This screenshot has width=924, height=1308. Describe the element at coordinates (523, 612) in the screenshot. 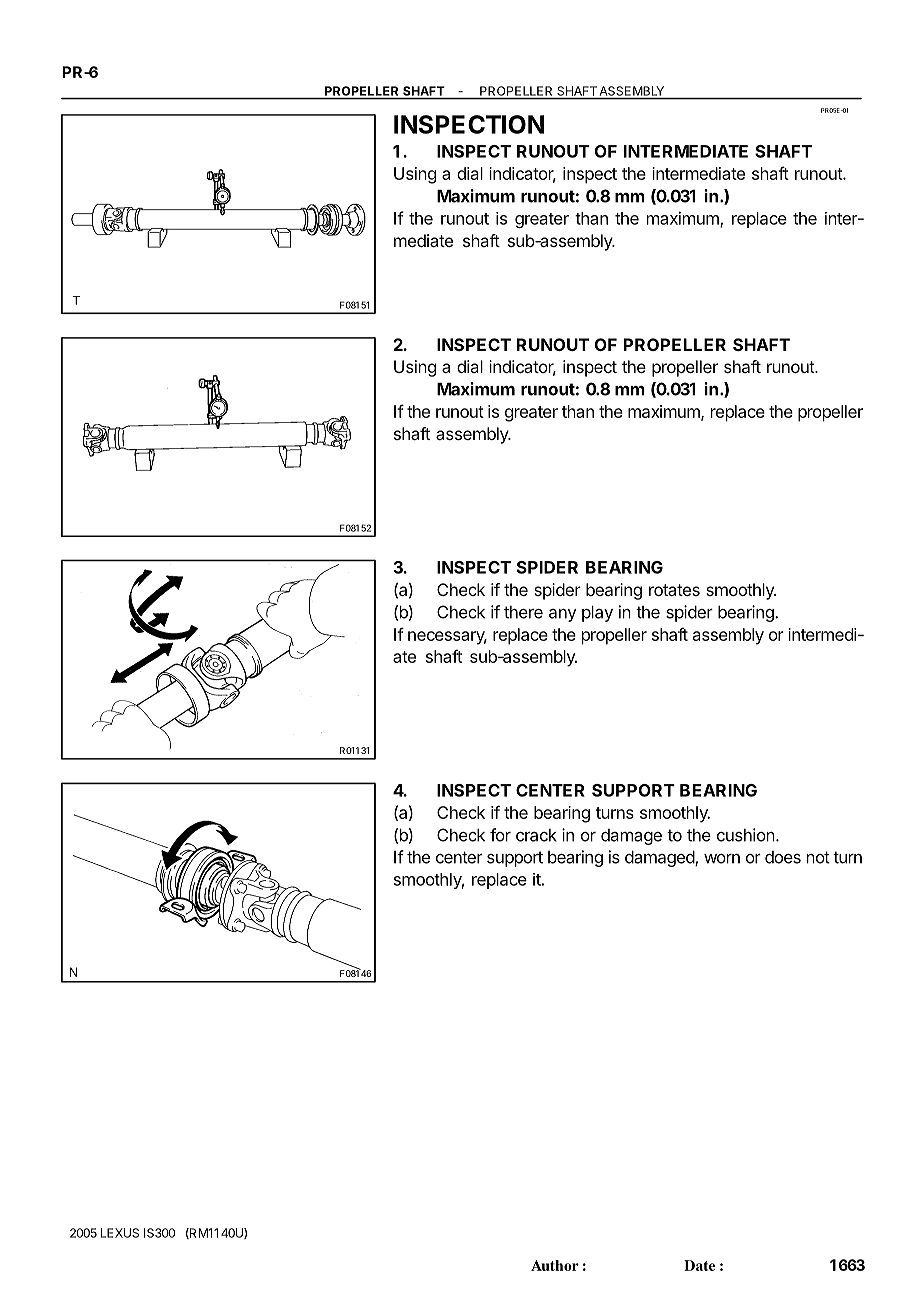

I see `there` at that location.
